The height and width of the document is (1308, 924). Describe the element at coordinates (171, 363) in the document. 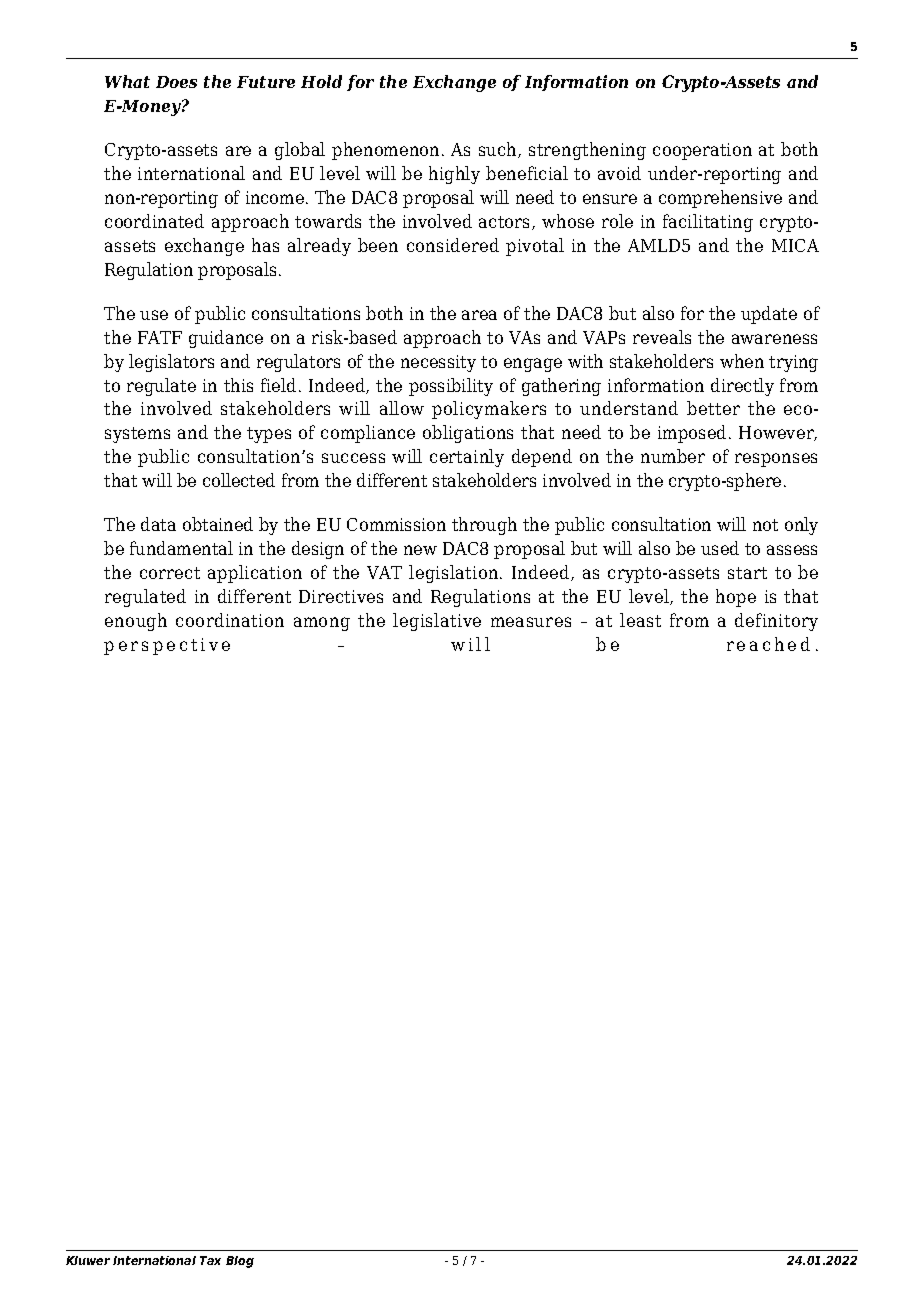

I see `legislators` at that location.
